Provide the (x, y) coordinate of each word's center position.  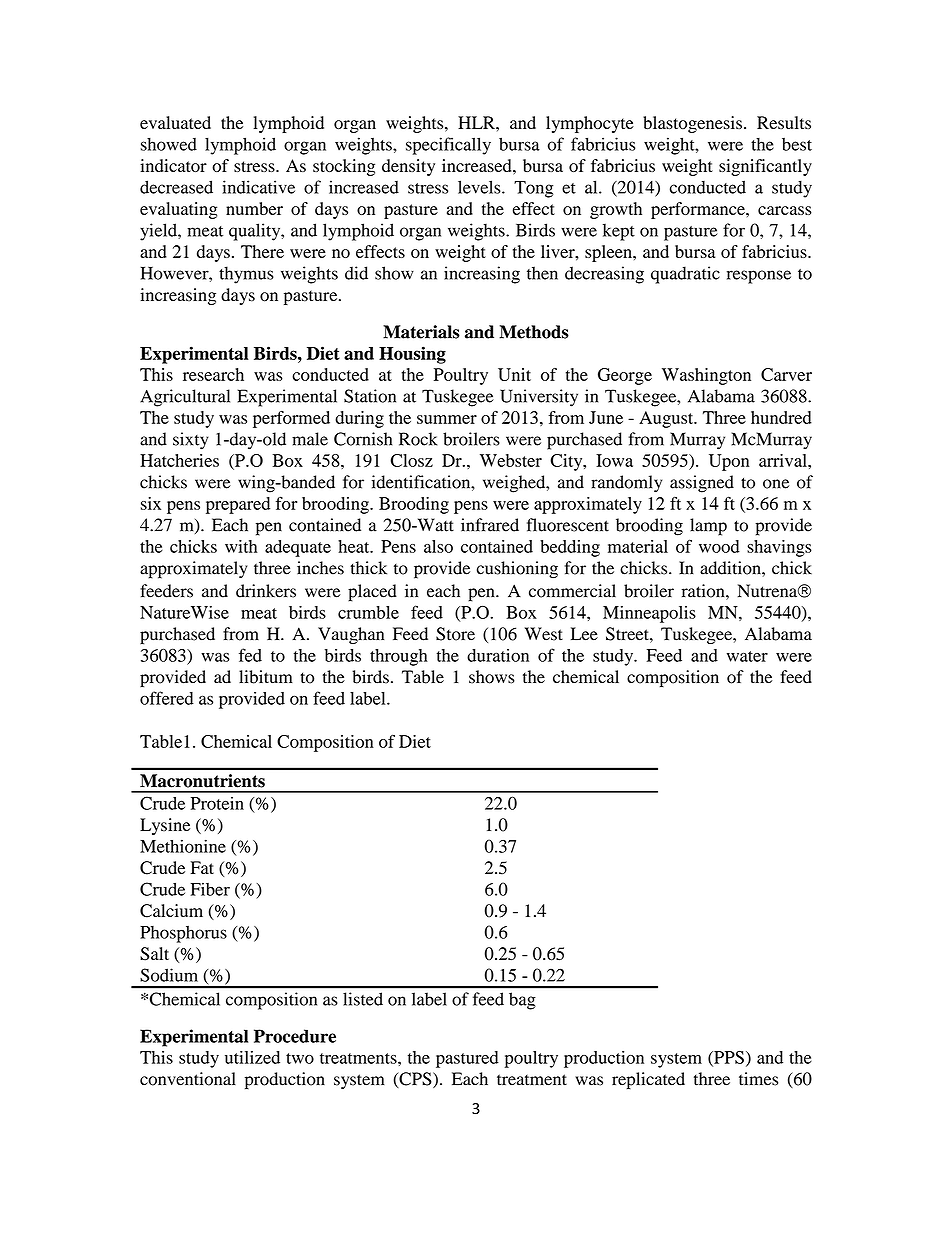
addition (731, 568)
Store (455, 634)
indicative (258, 187)
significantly (765, 167)
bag (522, 1001)
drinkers (266, 591)
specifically (448, 146)
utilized (252, 1057)
